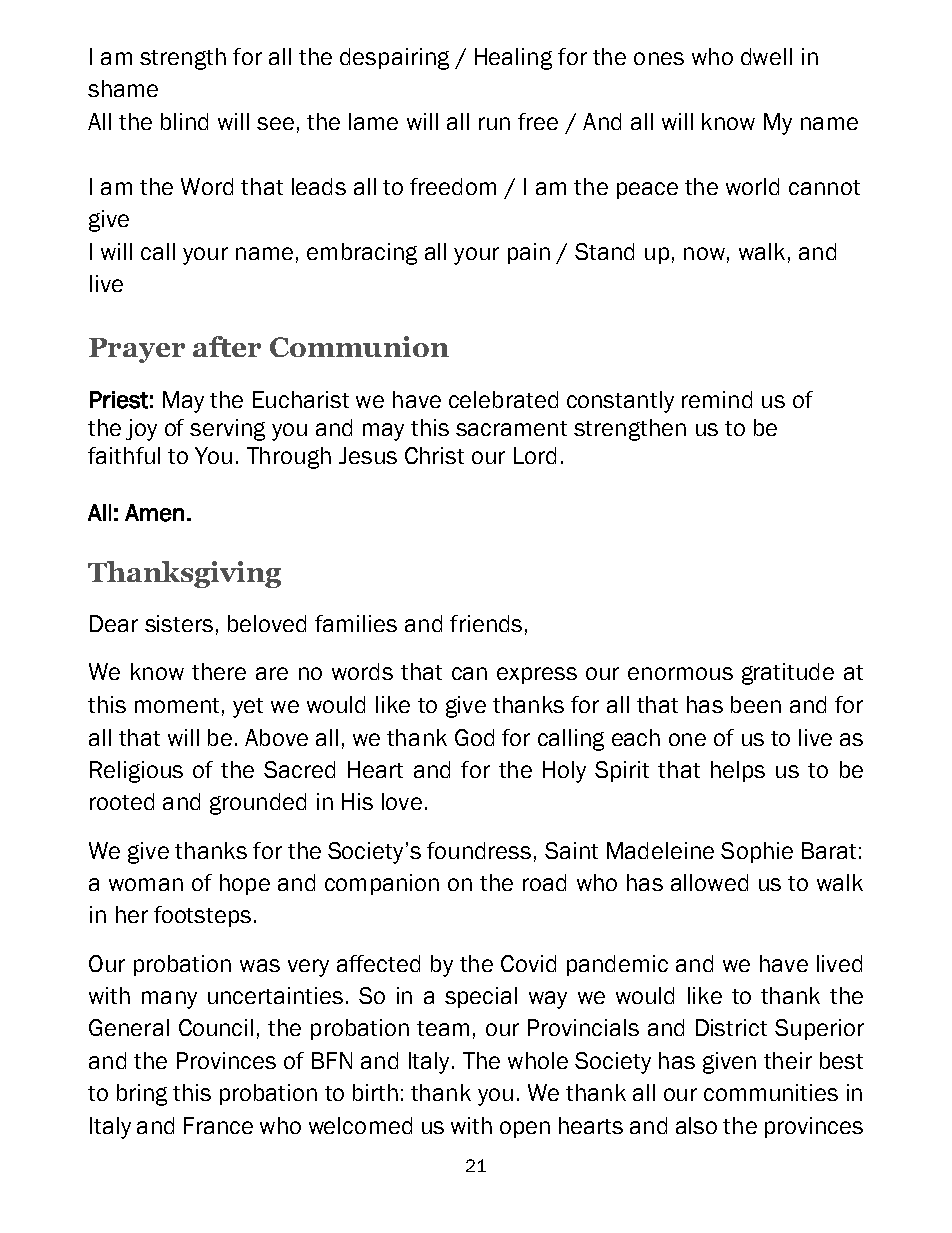  I want to click on God, so click(474, 737).
